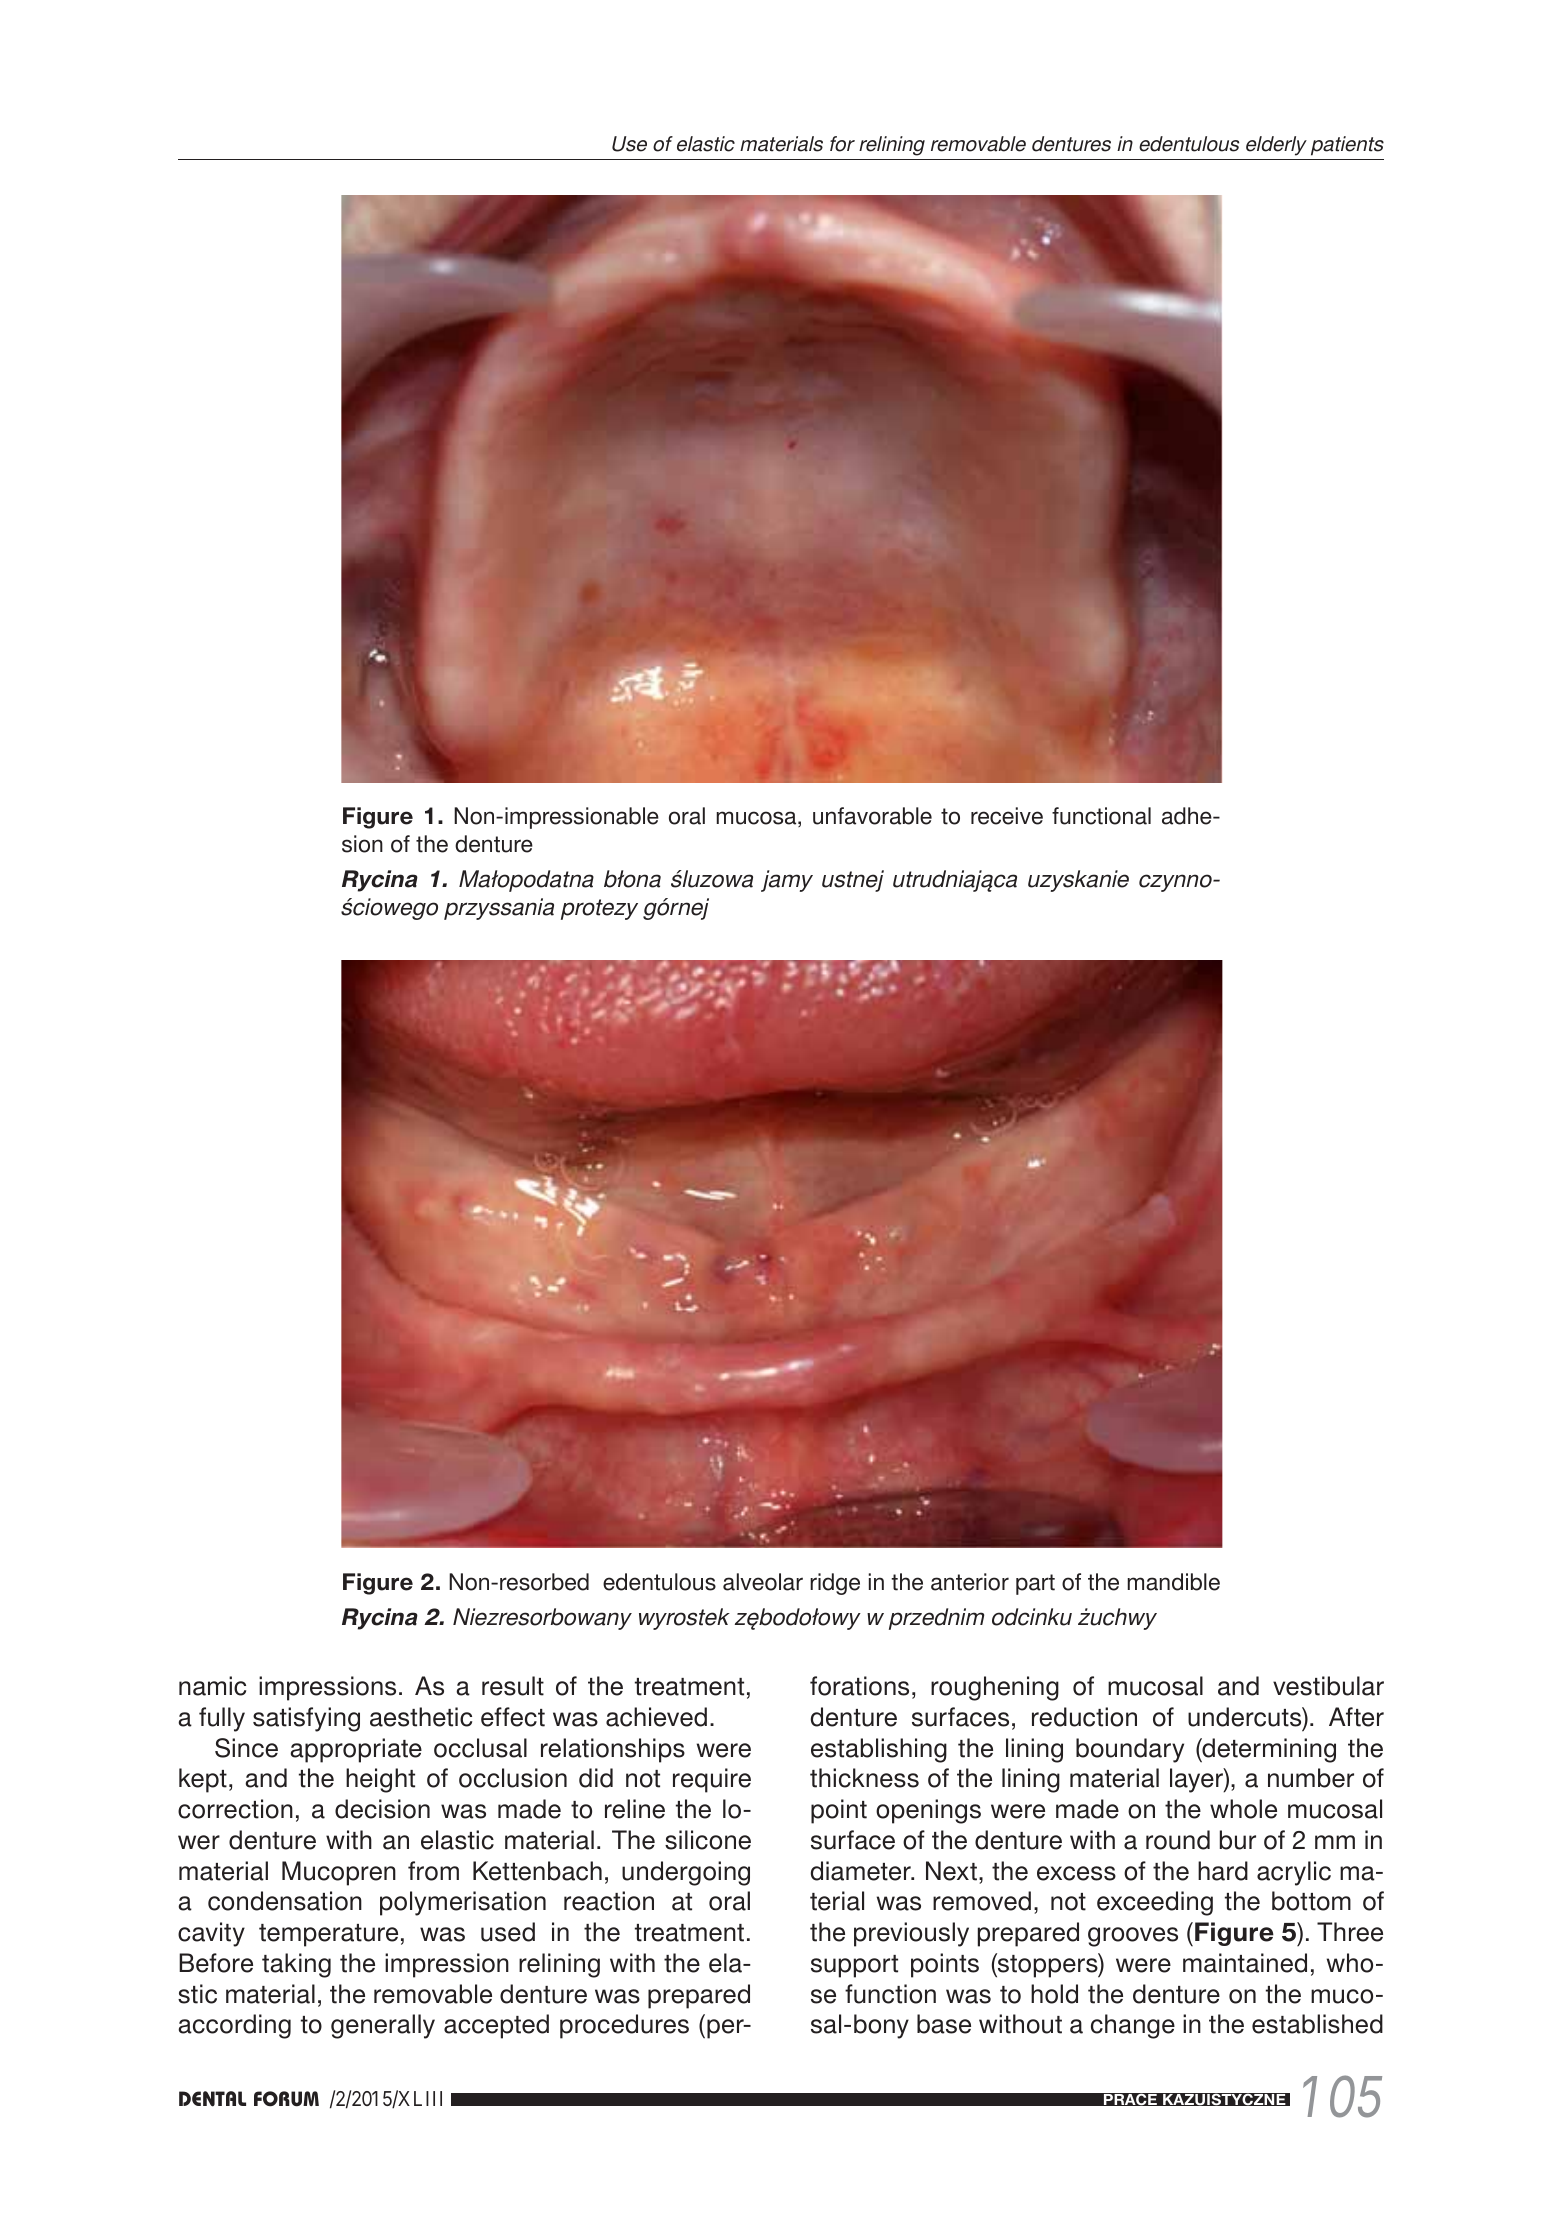  What do you see at coordinates (1173, 1582) in the screenshot?
I see `mandible` at bounding box center [1173, 1582].
